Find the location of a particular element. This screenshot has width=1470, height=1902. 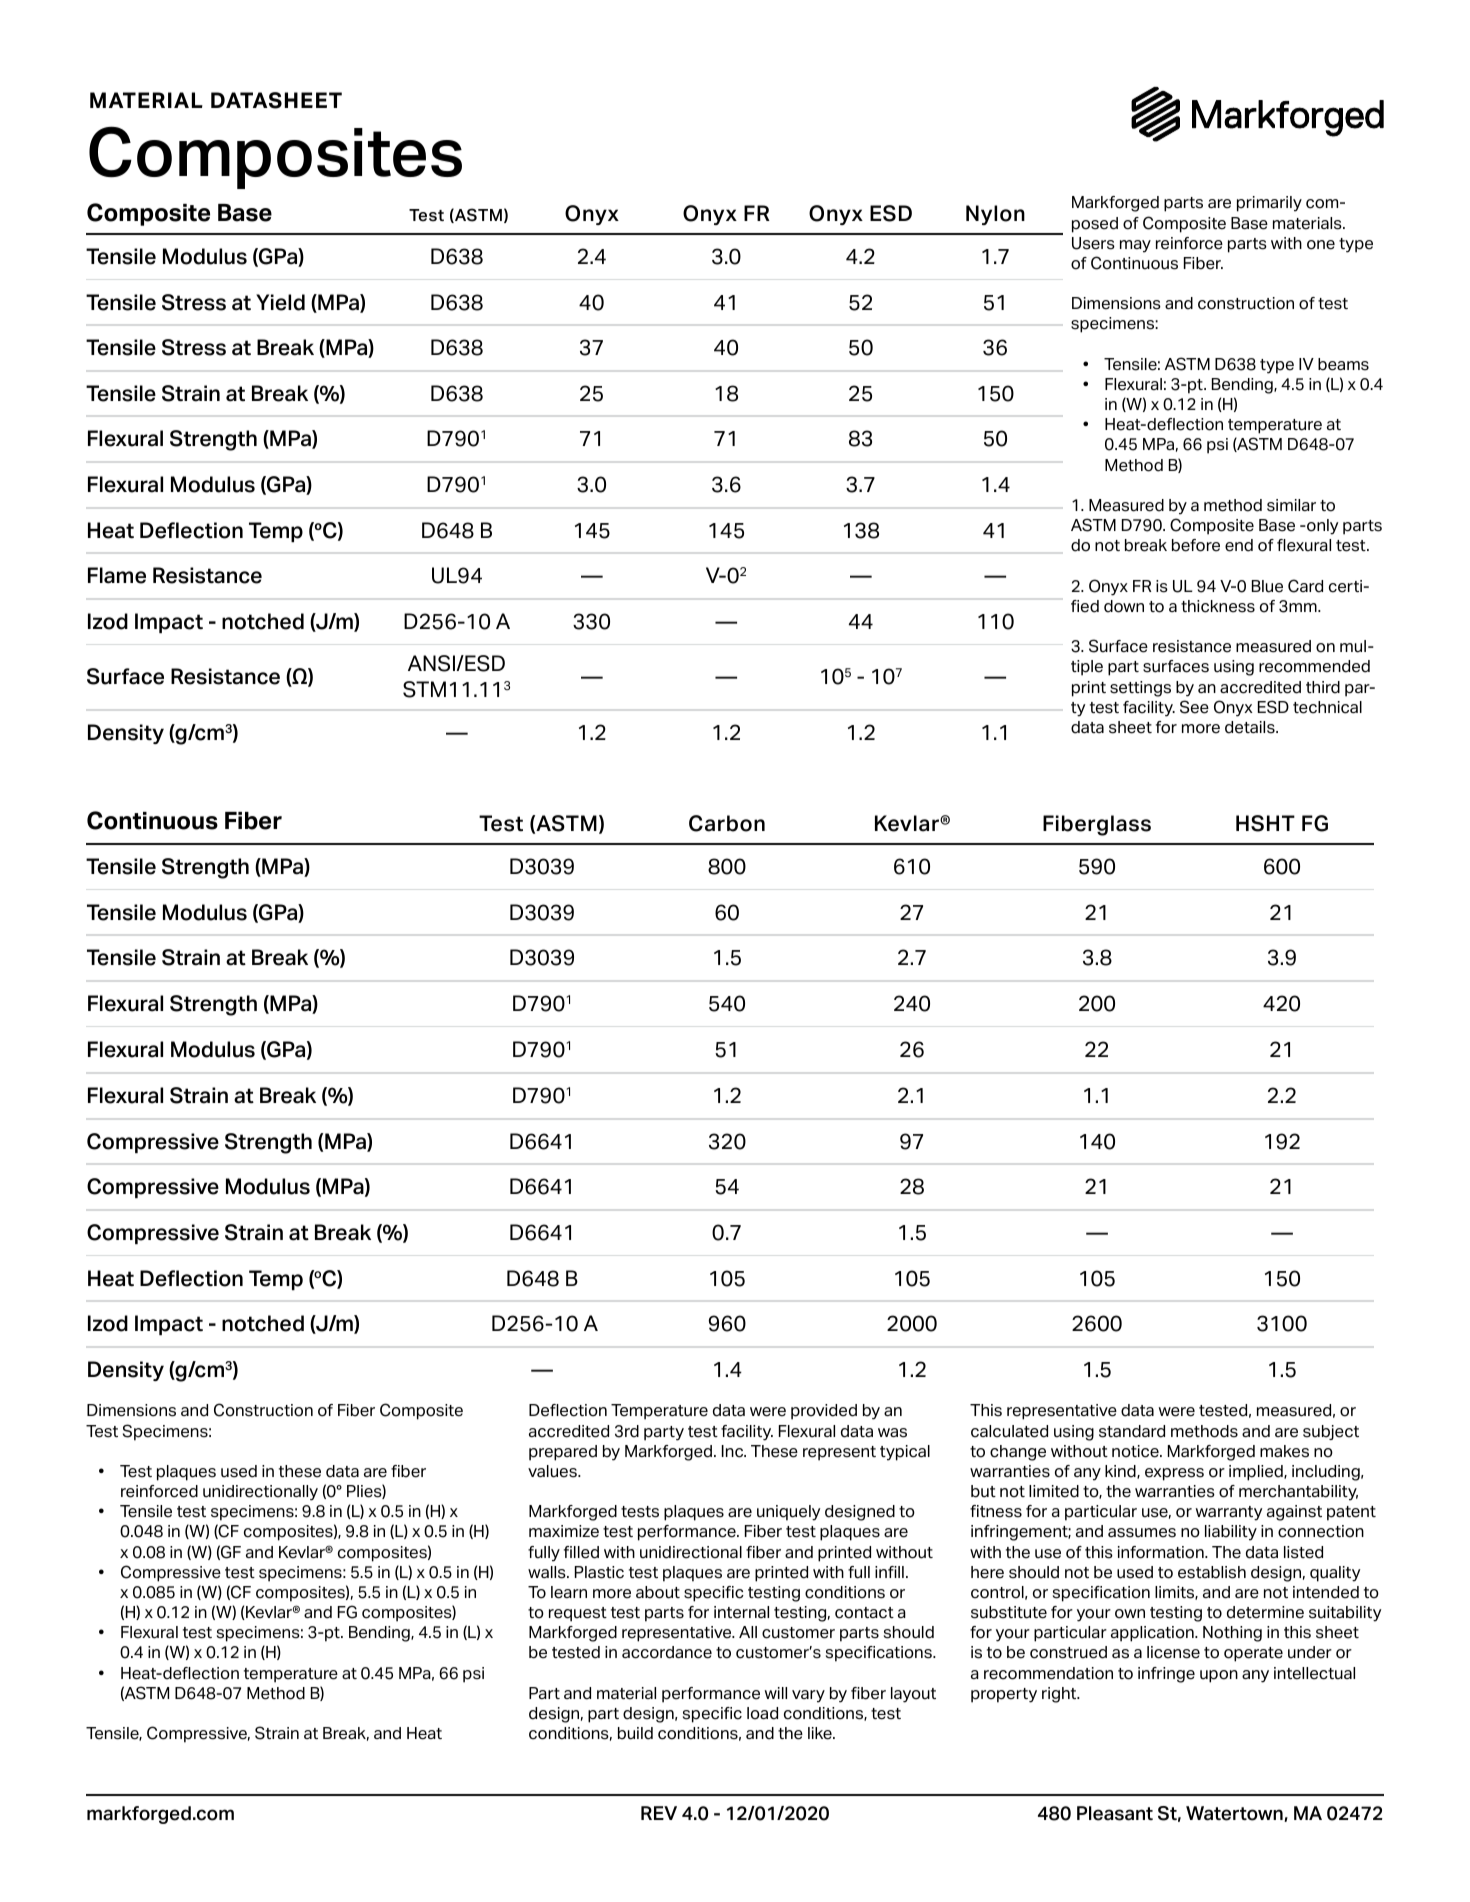

Carbon is located at coordinates (727, 823).
